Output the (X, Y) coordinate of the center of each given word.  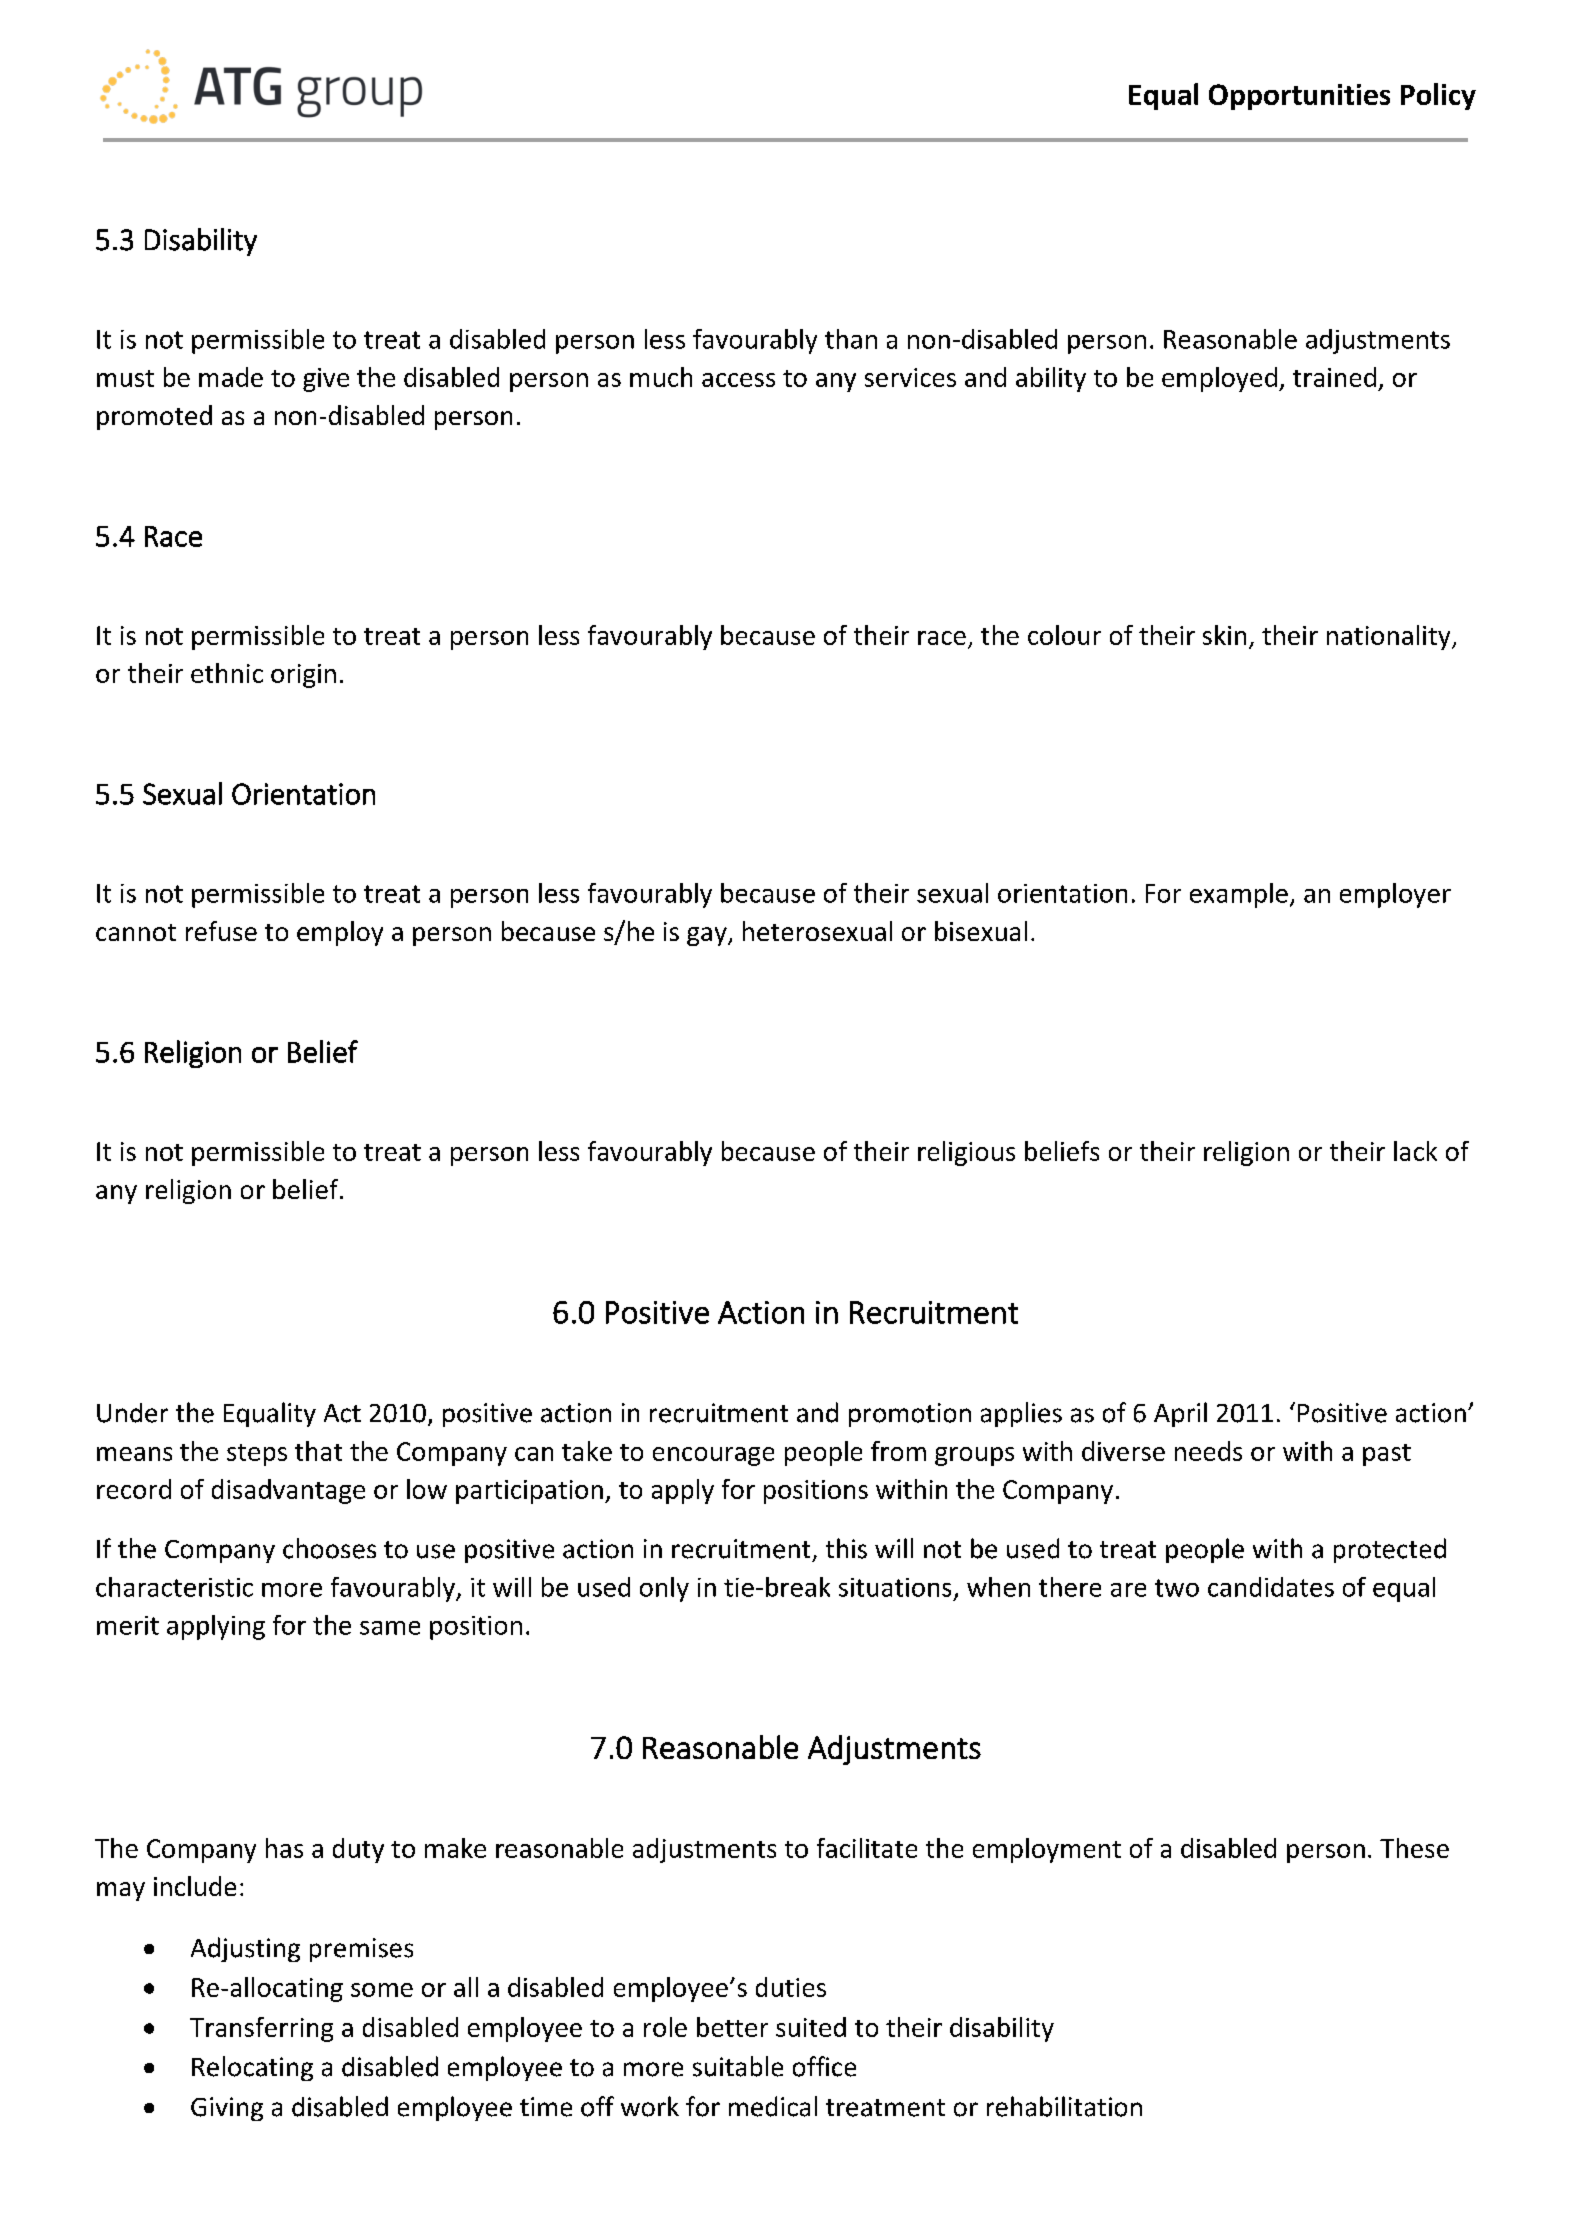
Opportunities (1299, 97)
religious (966, 1153)
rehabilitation (1064, 2106)
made (231, 377)
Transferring (261, 2029)
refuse (221, 931)
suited (811, 2027)
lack (1415, 1151)
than (851, 339)
